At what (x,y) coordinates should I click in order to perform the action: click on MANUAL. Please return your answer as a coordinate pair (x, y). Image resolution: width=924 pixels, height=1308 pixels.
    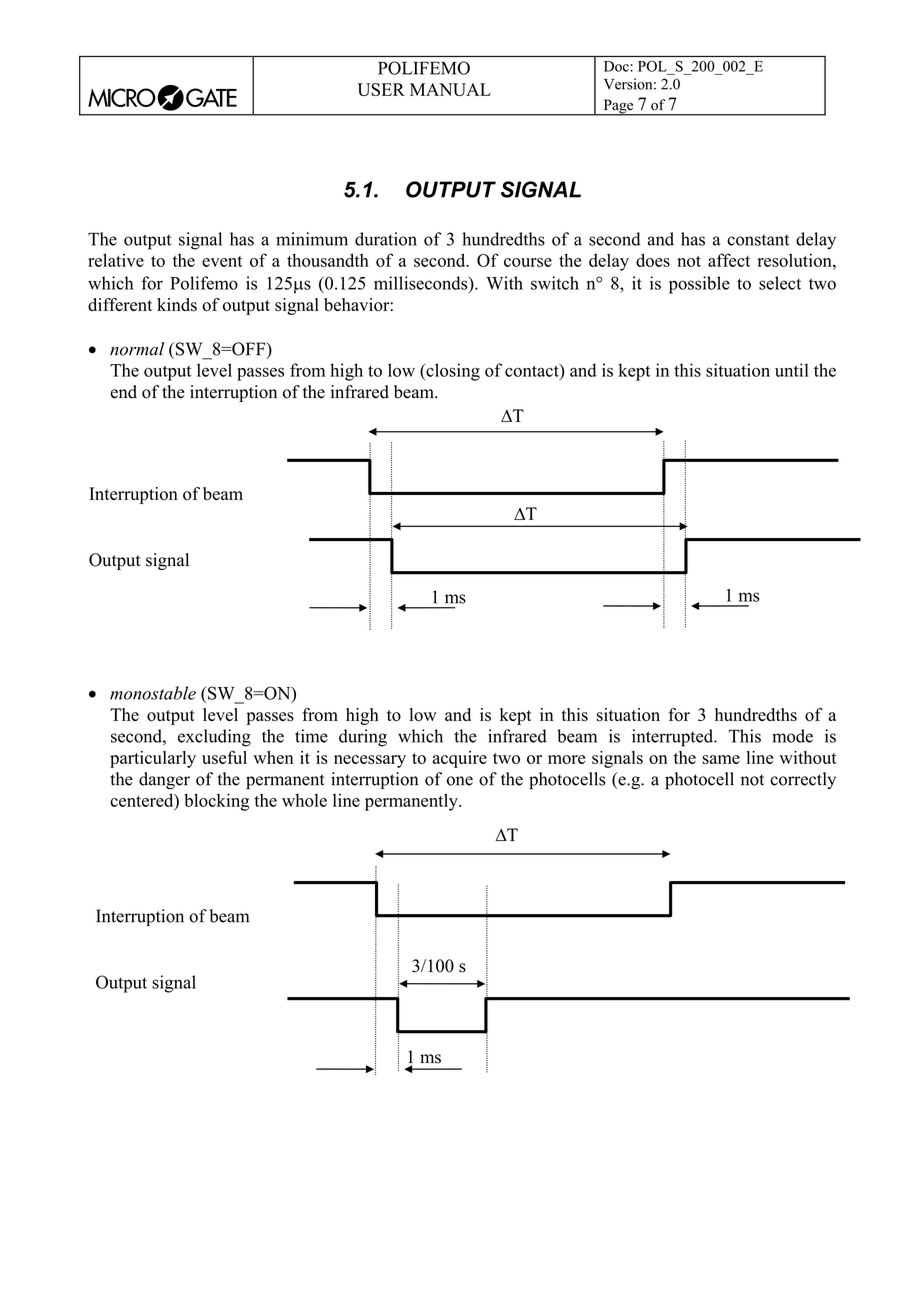
    Looking at the image, I should click on (450, 89).
